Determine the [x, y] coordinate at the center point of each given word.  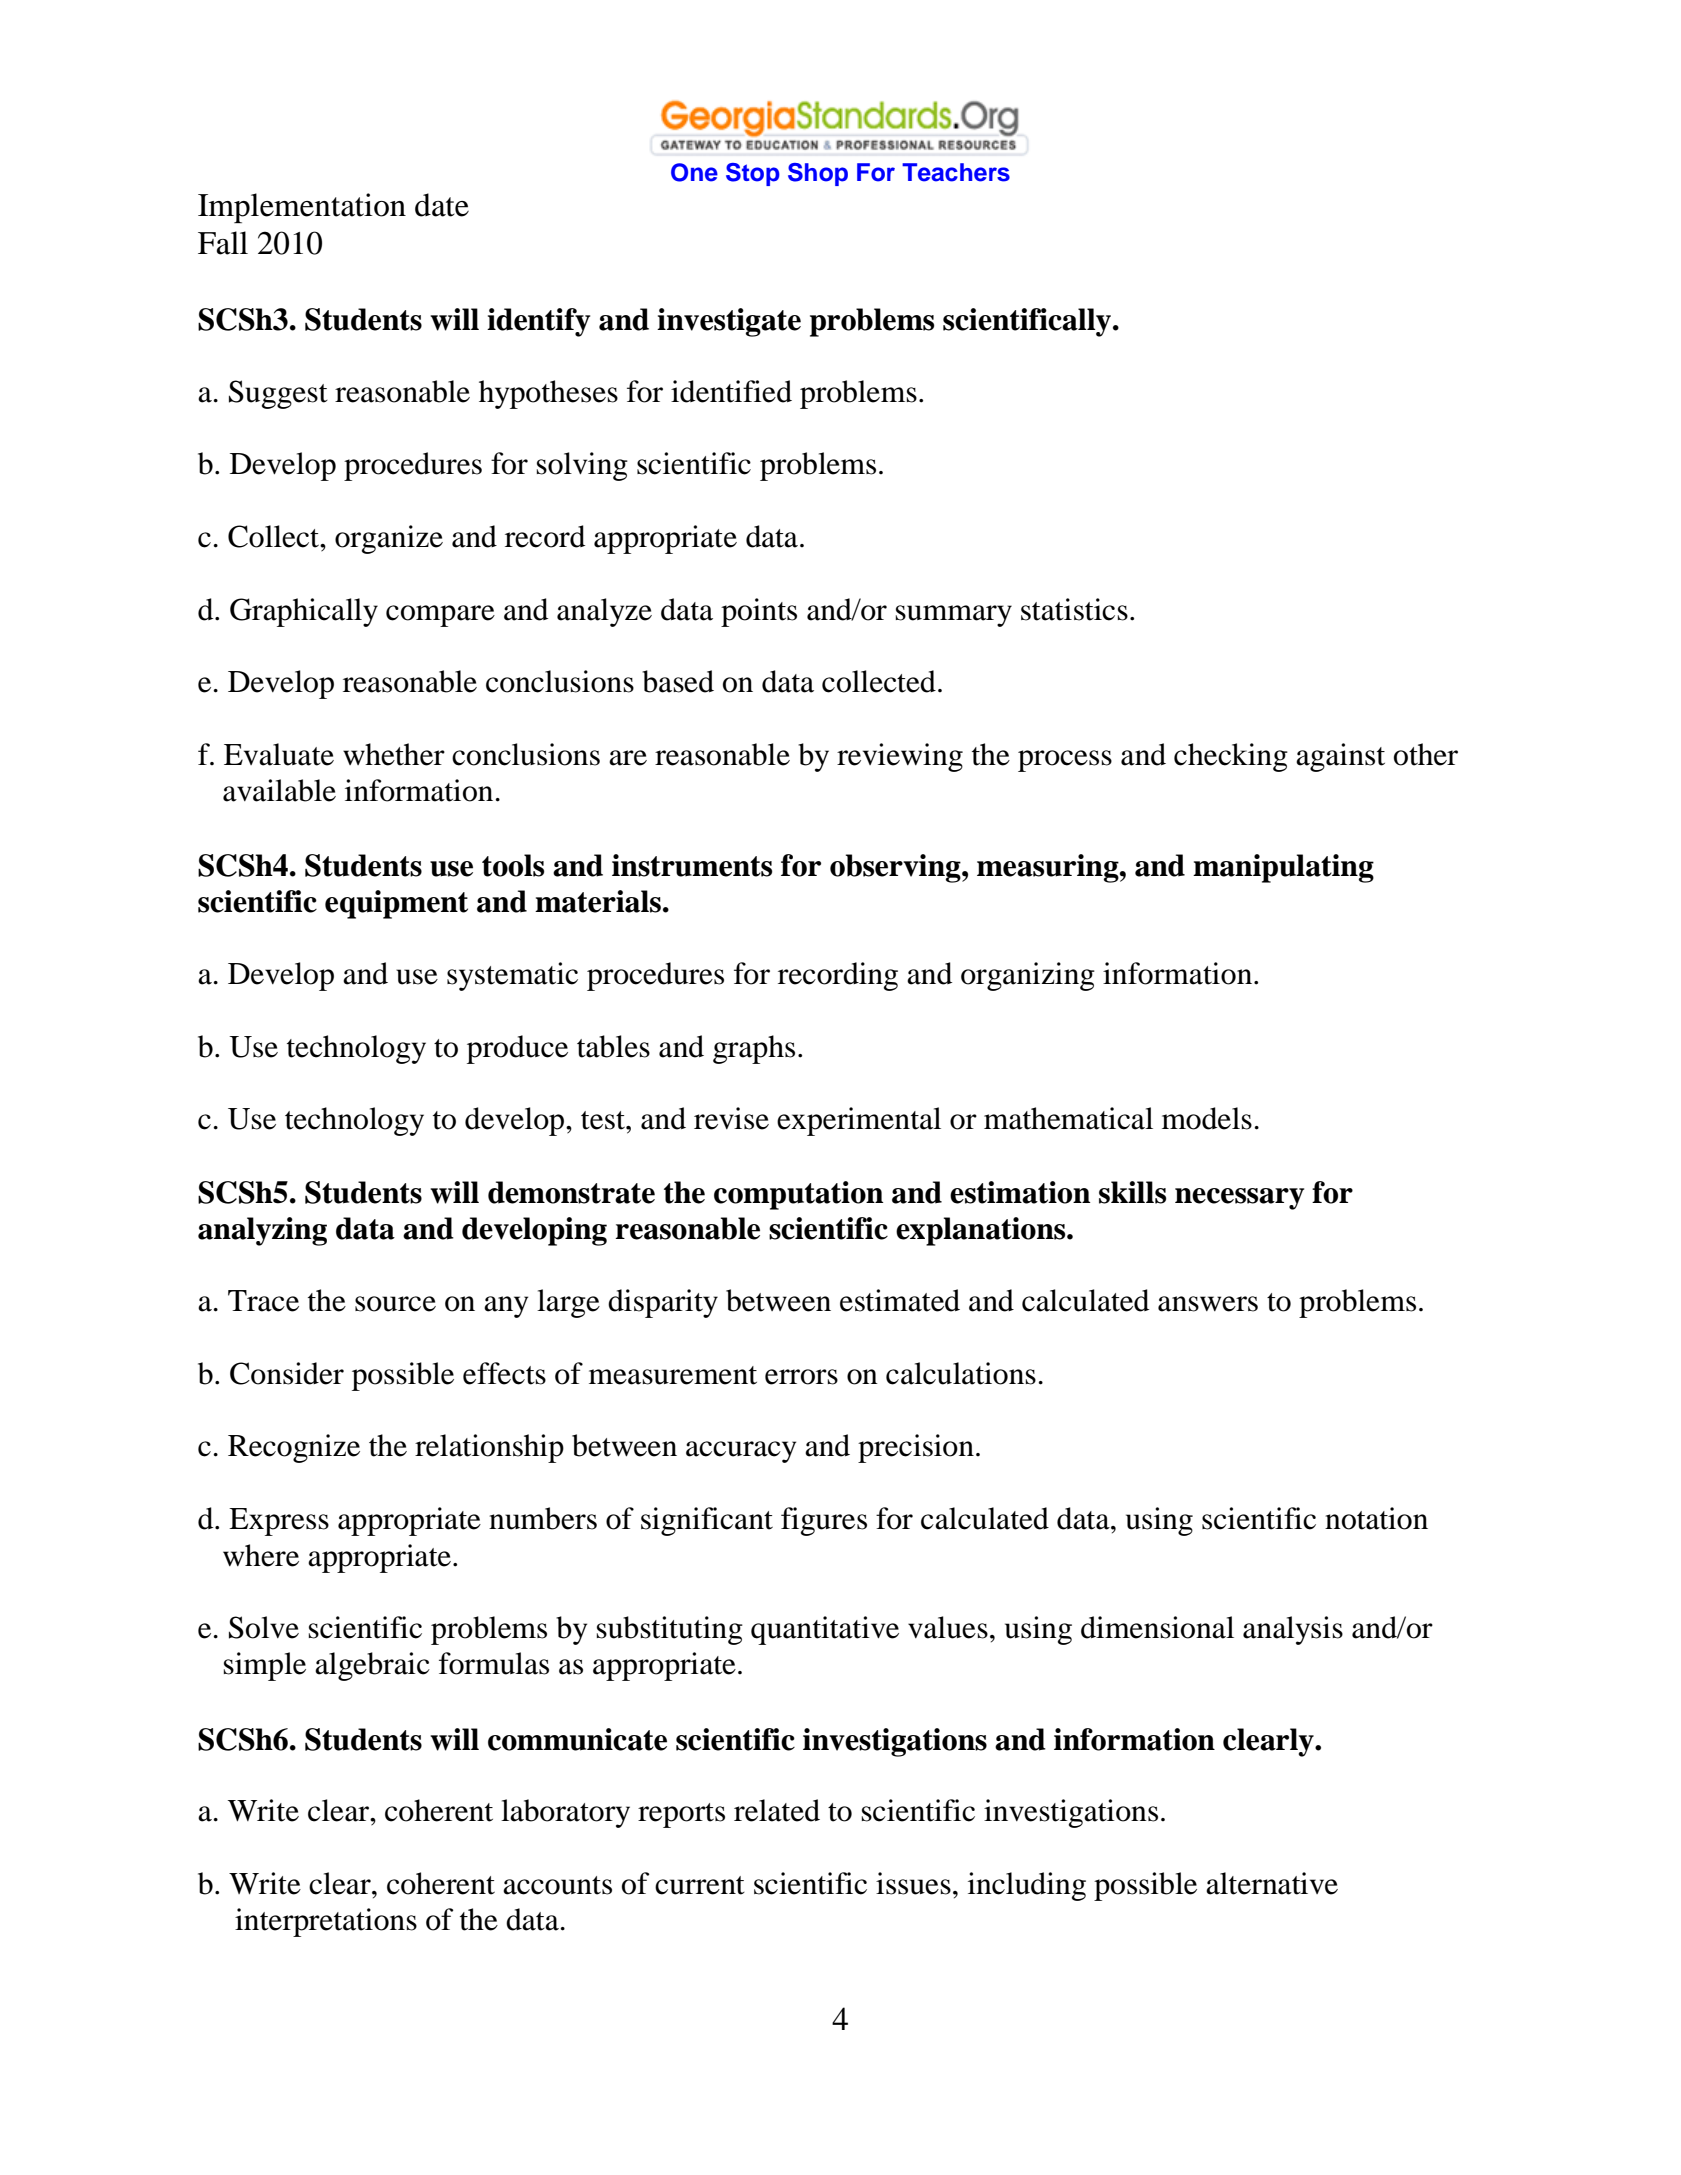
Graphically [304, 612]
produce [517, 1049]
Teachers [956, 172]
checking [1231, 757]
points [759, 612]
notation [1376, 1518]
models [1207, 1118]
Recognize [294, 1448]
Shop [818, 174]
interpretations [326, 1922]
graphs [754, 1049]
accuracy [741, 1452]
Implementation [302, 208]
